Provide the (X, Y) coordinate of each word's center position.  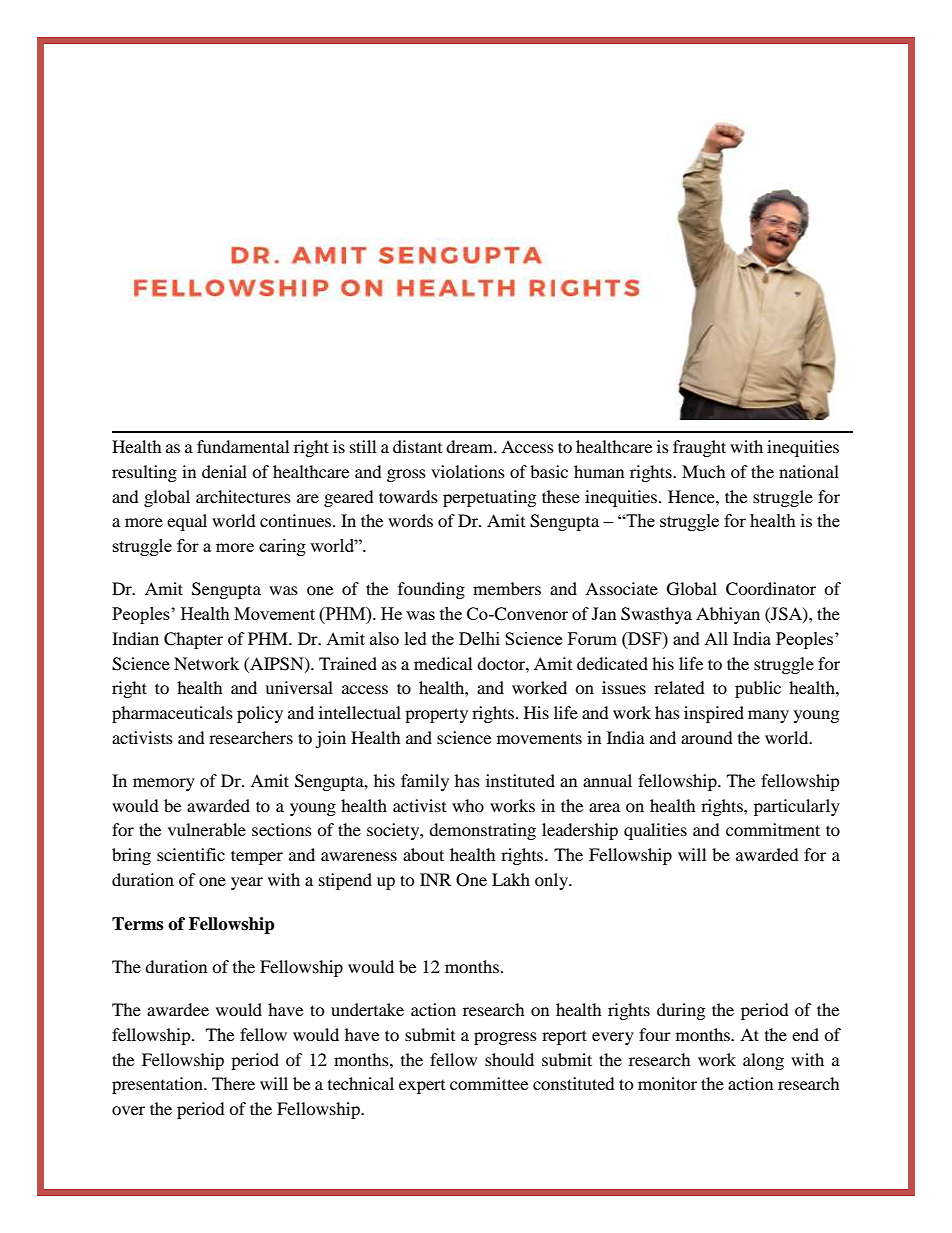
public (758, 689)
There (233, 1083)
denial (224, 471)
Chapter (193, 640)
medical (443, 663)
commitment (773, 829)
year (247, 883)
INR (435, 879)
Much (704, 471)
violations (468, 471)
